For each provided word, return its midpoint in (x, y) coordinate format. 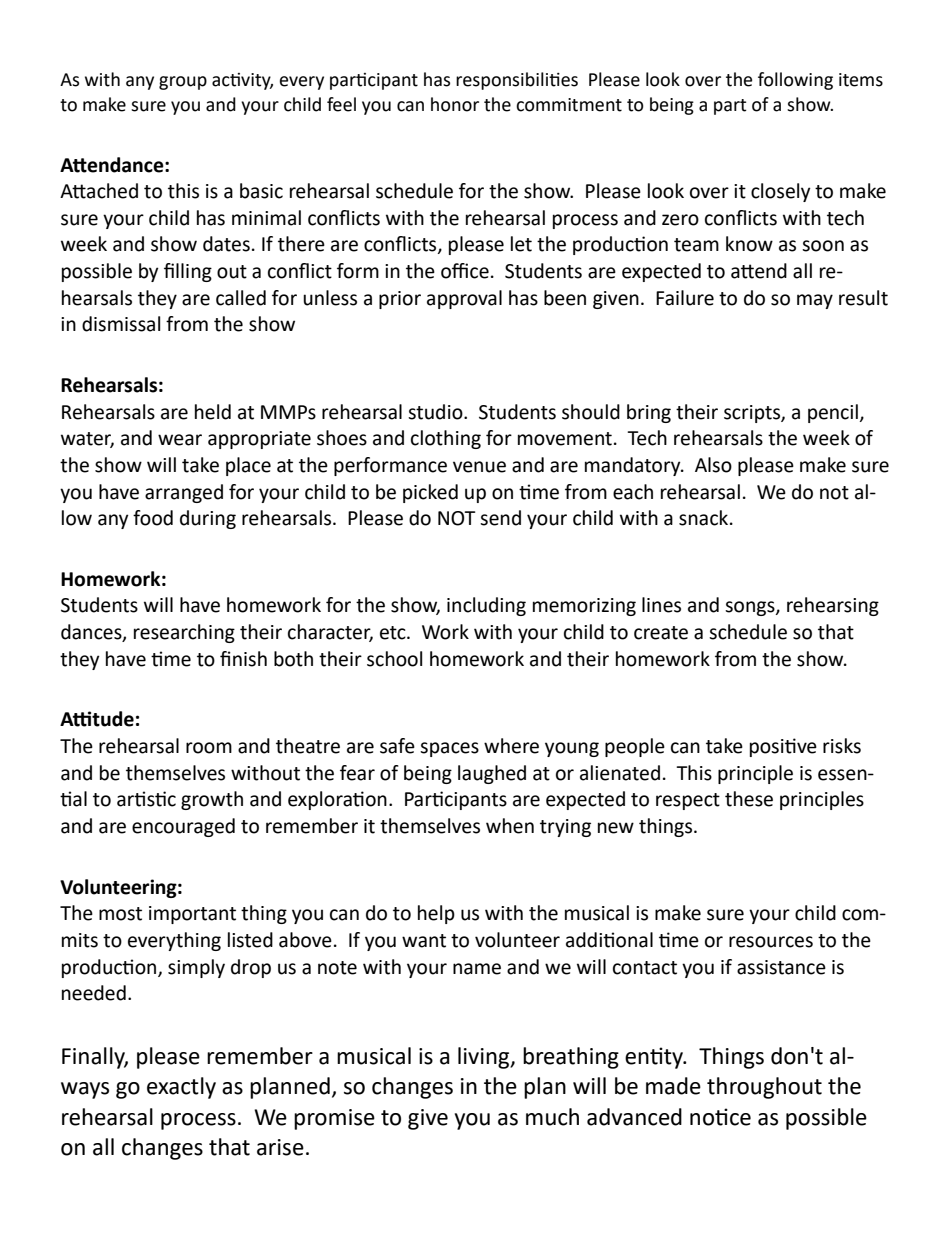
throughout (764, 1088)
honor (455, 104)
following (795, 81)
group (183, 83)
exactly (181, 1088)
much (552, 1117)
